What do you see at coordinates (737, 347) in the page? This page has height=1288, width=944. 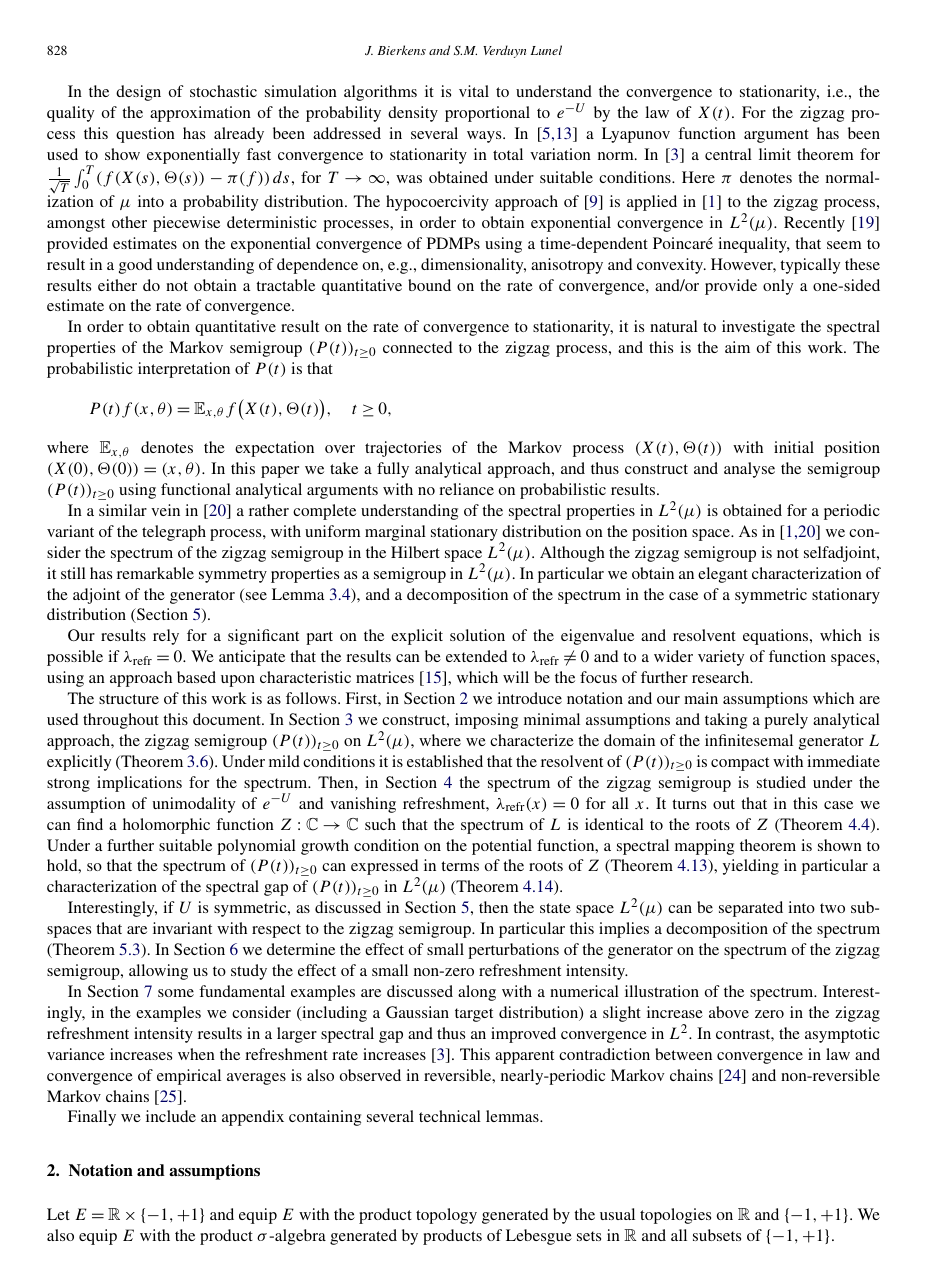 I see `aim` at bounding box center [737, 347].
